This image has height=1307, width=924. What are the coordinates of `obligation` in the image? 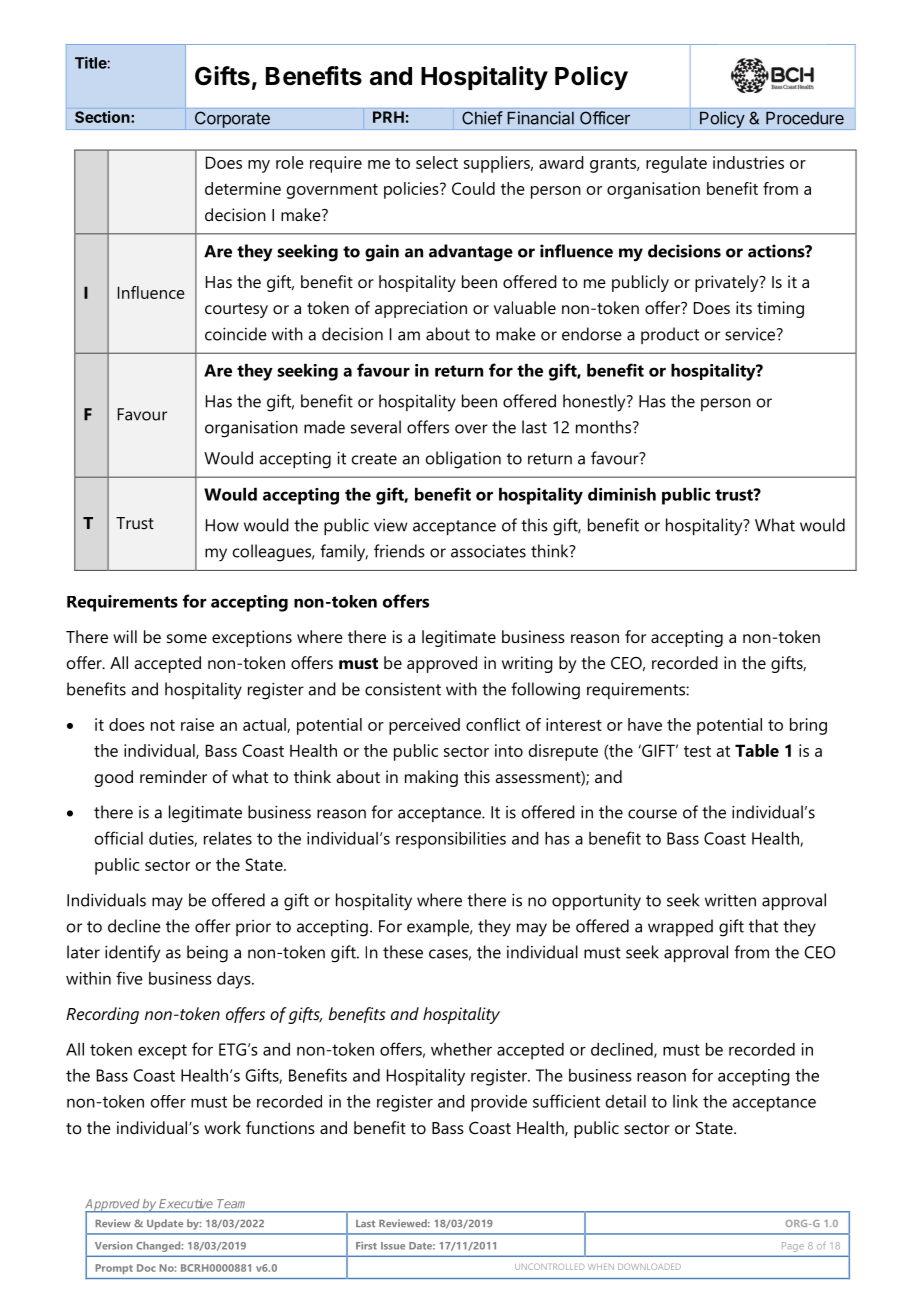 It's located at (463, 460).
